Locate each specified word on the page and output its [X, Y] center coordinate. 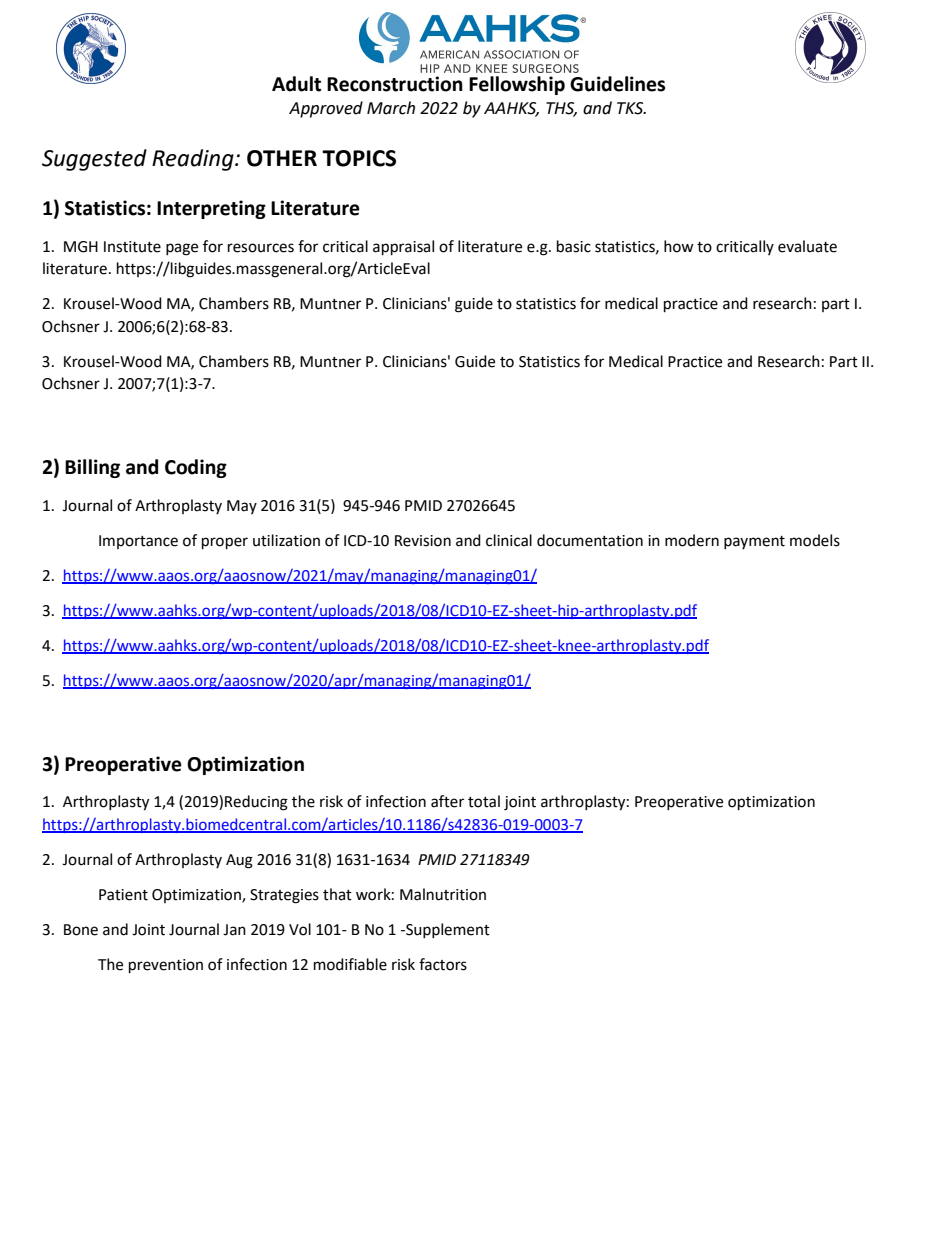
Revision [423, 541]
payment [754, 542]
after [447, 801]
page [182, 249]
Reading [194, 160]
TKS [631, 108]
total [484, 801]
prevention [166, 966]
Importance [138, 542]
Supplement [447, 930]
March [391, 108]
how [679, 246]
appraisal [403, 248]
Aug [239, 861]
